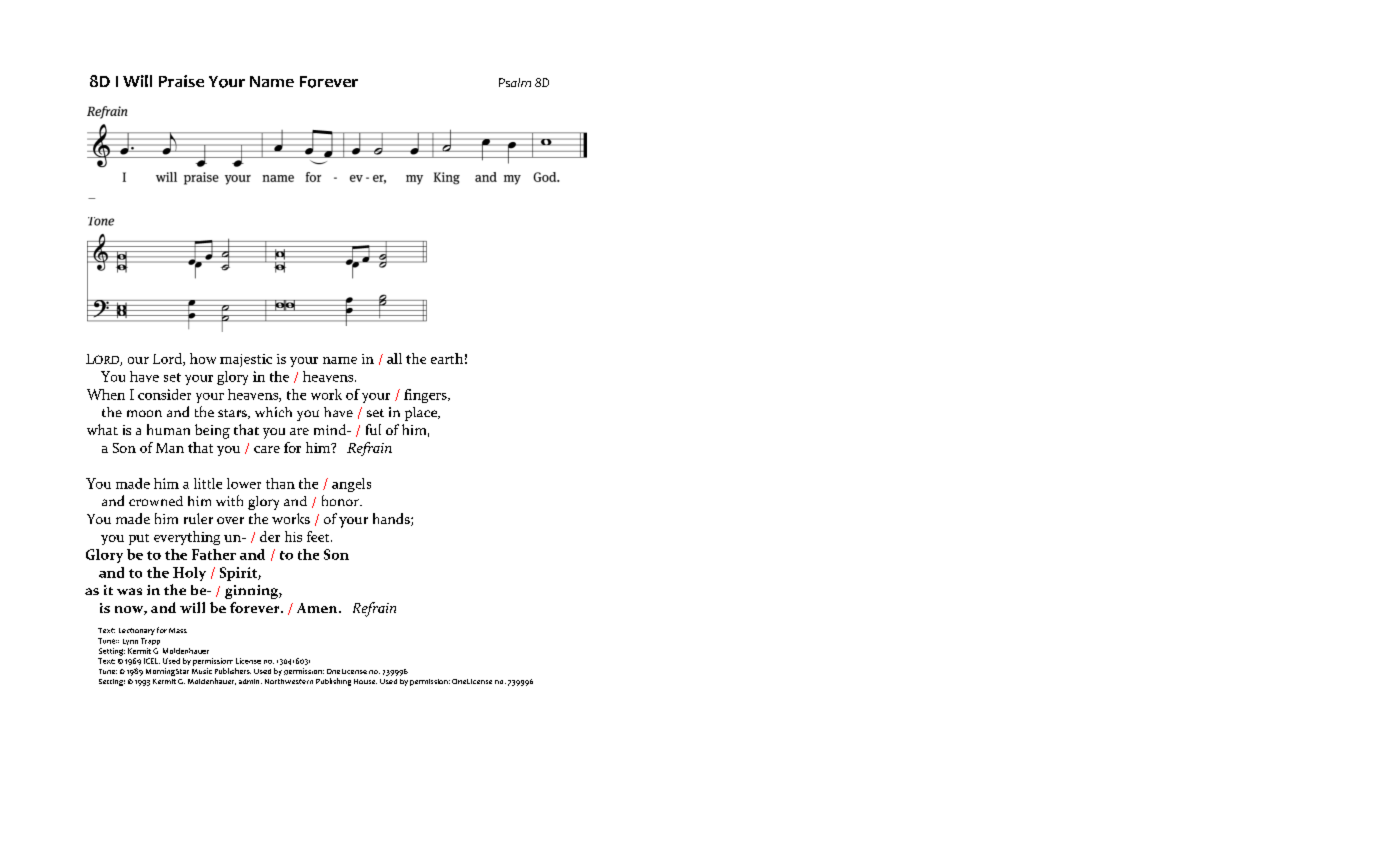 The image size is (1400, 850). What do you see at coordinates (422, 414) in the screenshot?
I see `place` at bounding box center [422, 414].
